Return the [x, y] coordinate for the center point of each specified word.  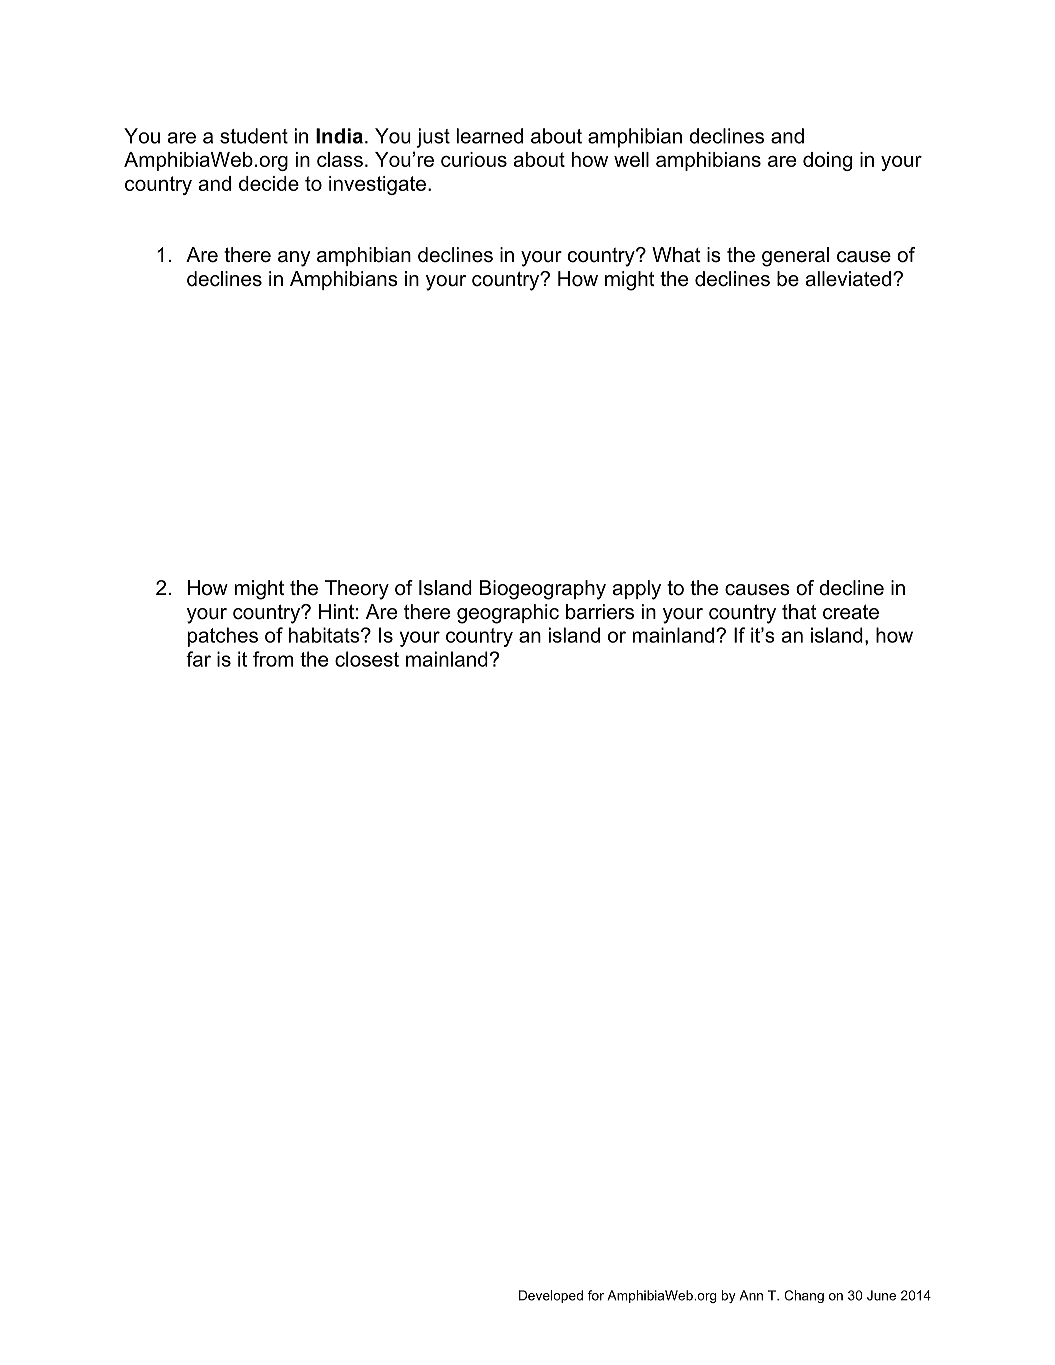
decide [269, 183]
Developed [551, 1296]
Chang [804, 1296]
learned [490, 136]
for [596, 1295]
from [273, 659]
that [799, 612]
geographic [508, 614]
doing [827, 161]
